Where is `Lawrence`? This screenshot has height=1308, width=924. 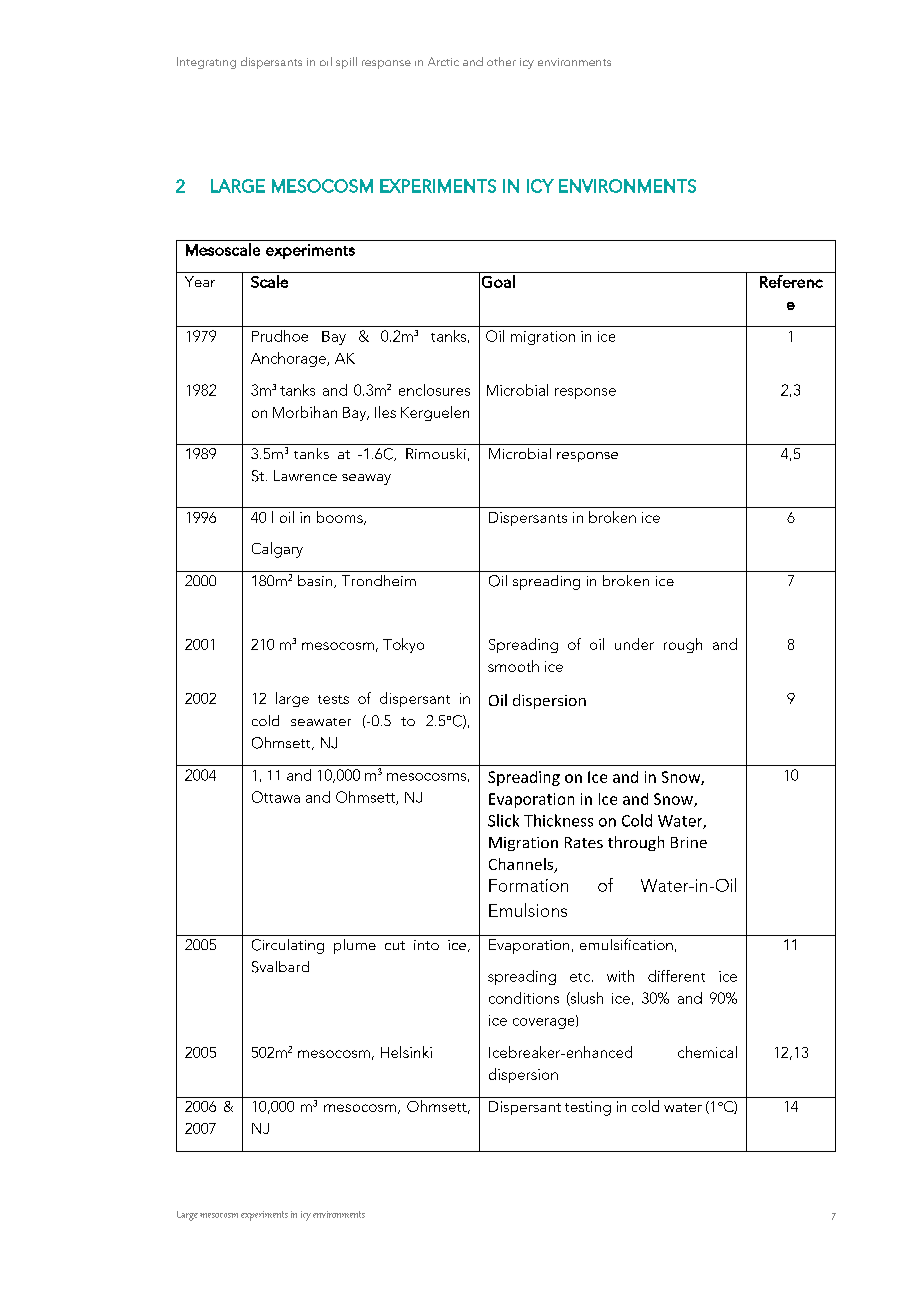 Lawrence is located at coordinates (305, 475).
